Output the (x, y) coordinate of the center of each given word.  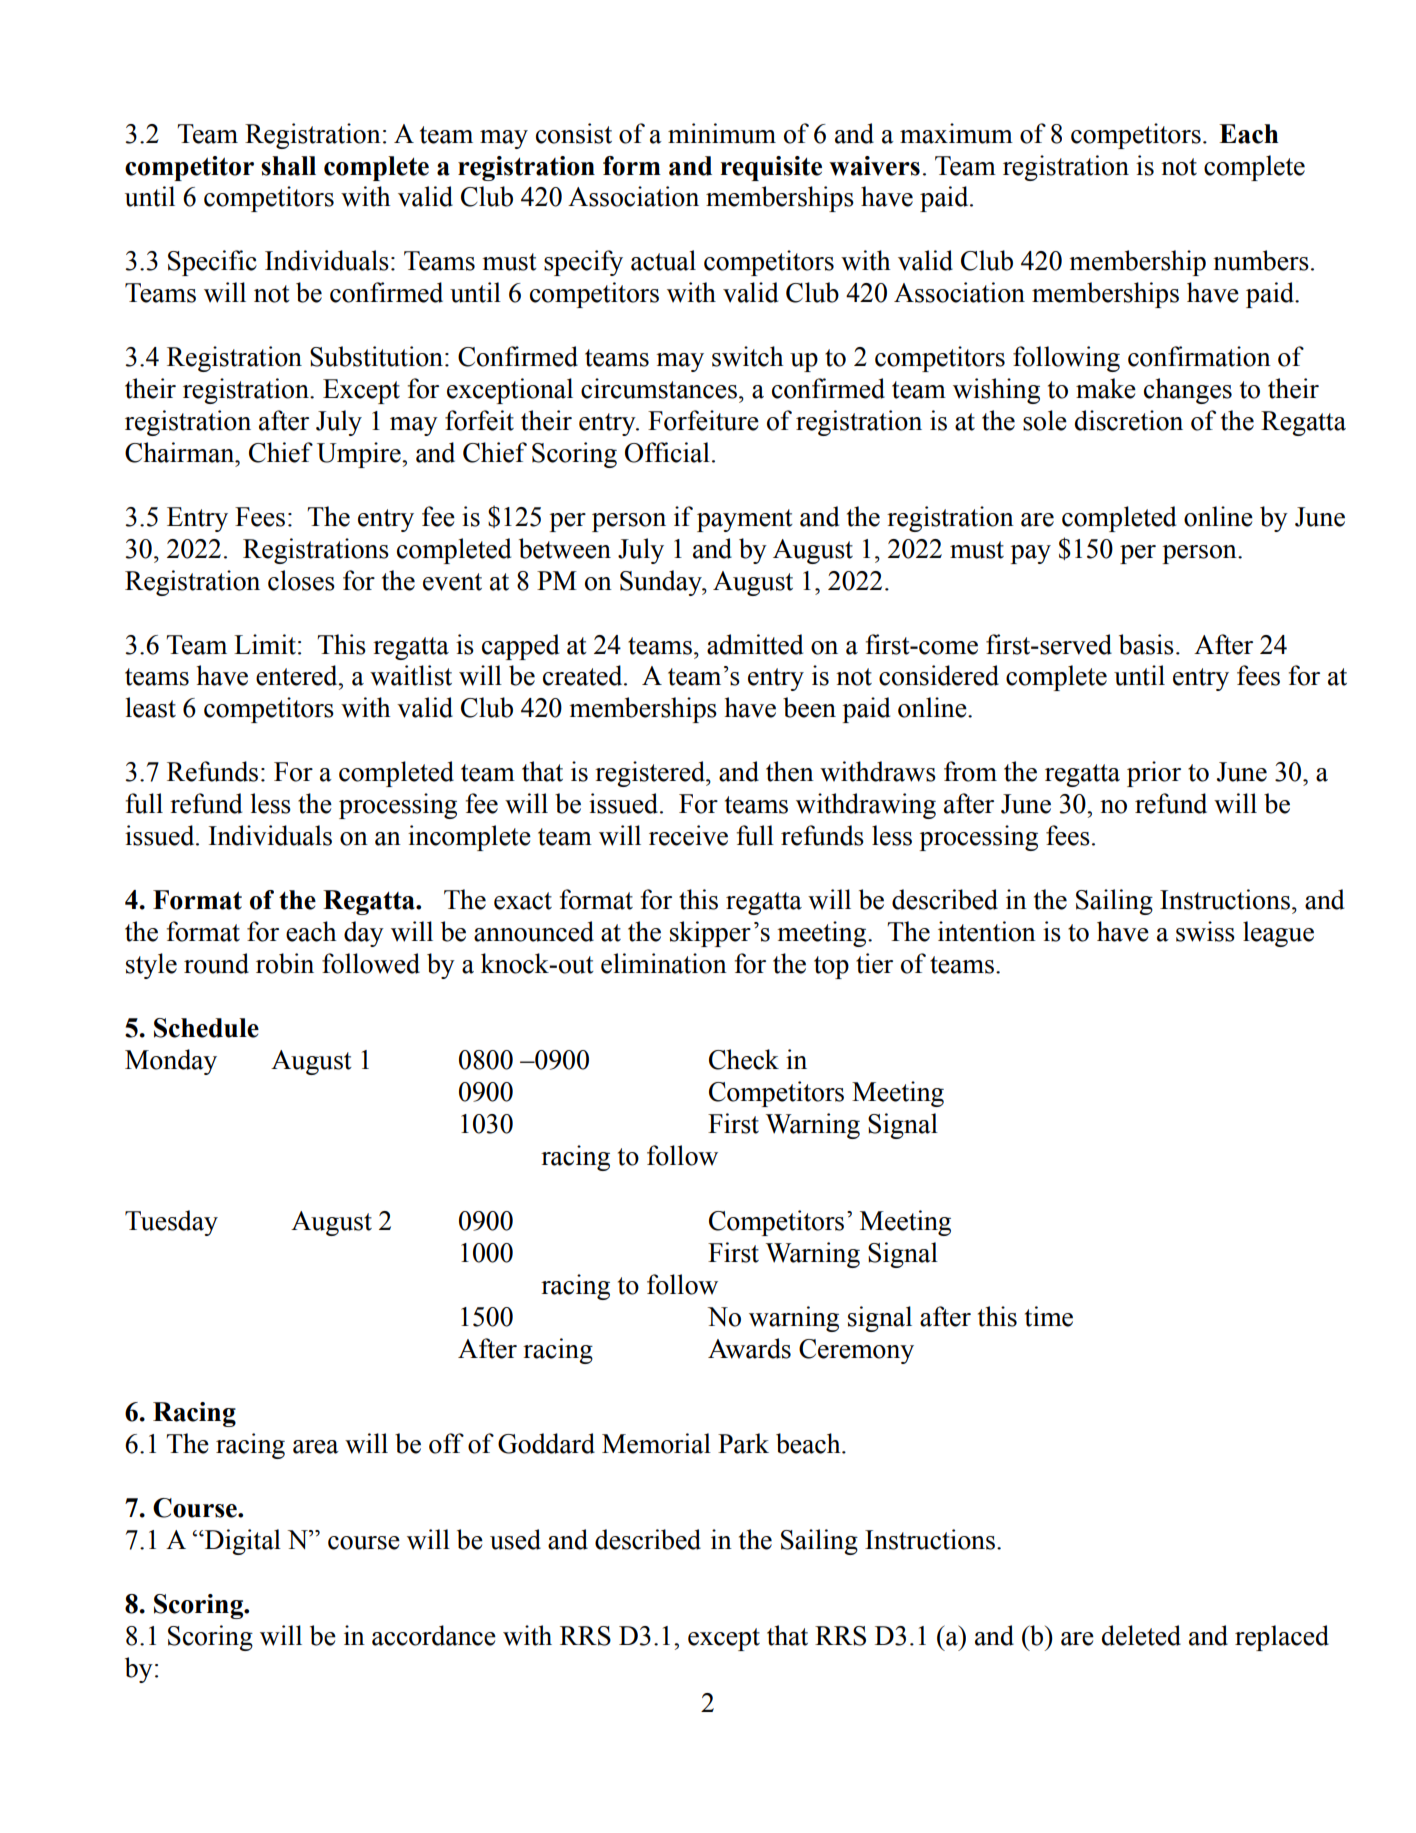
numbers (1261, 260)
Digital (241, 1542)
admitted (755, 644)
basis (1146, 644)
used (515, 1539)
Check (744, 1059)
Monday (171, 1062)
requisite (771, 168)
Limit (265, 644)
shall (288, 166)
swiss (1205, 931)
